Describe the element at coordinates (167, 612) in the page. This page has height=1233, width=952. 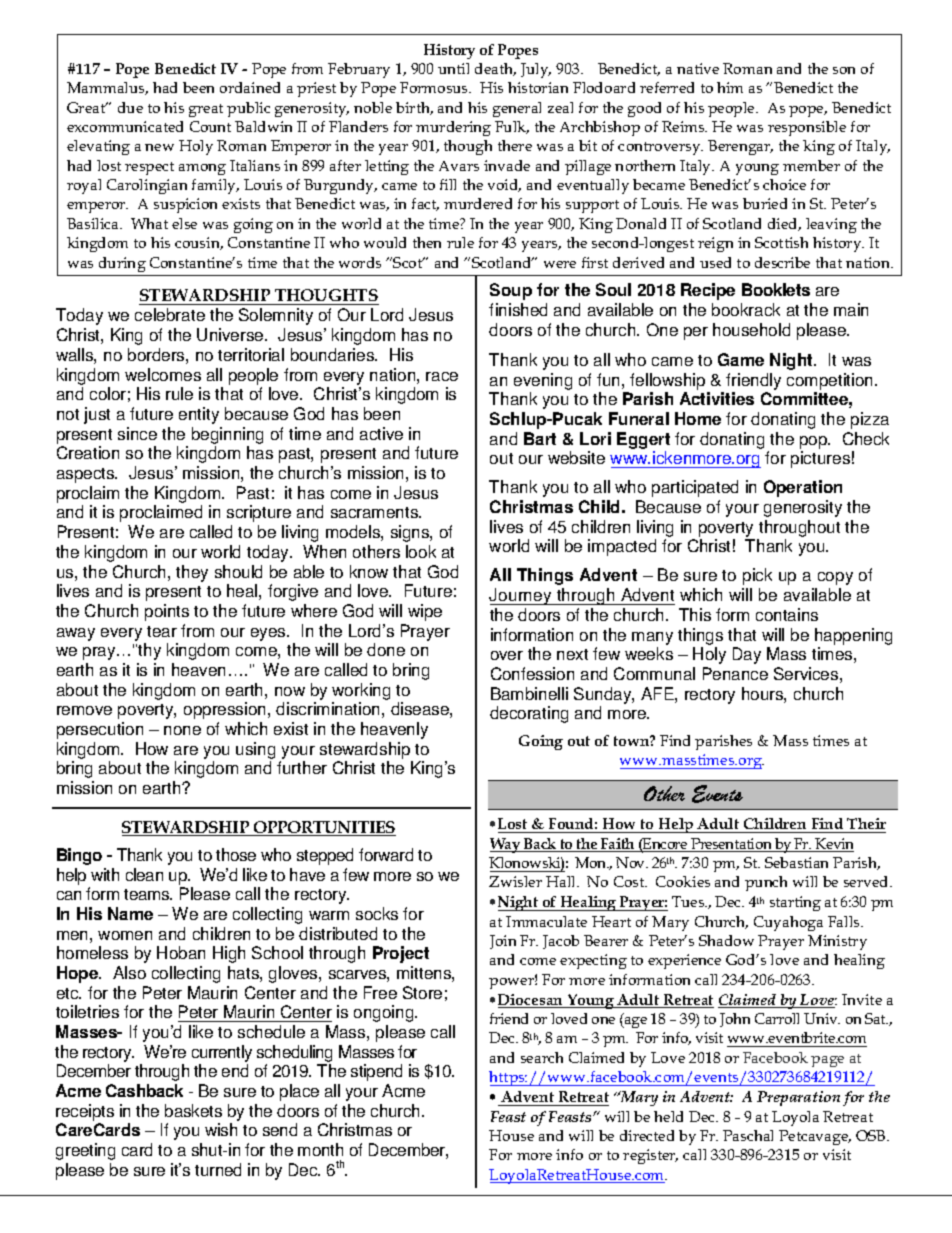
I see `points` at that location.
